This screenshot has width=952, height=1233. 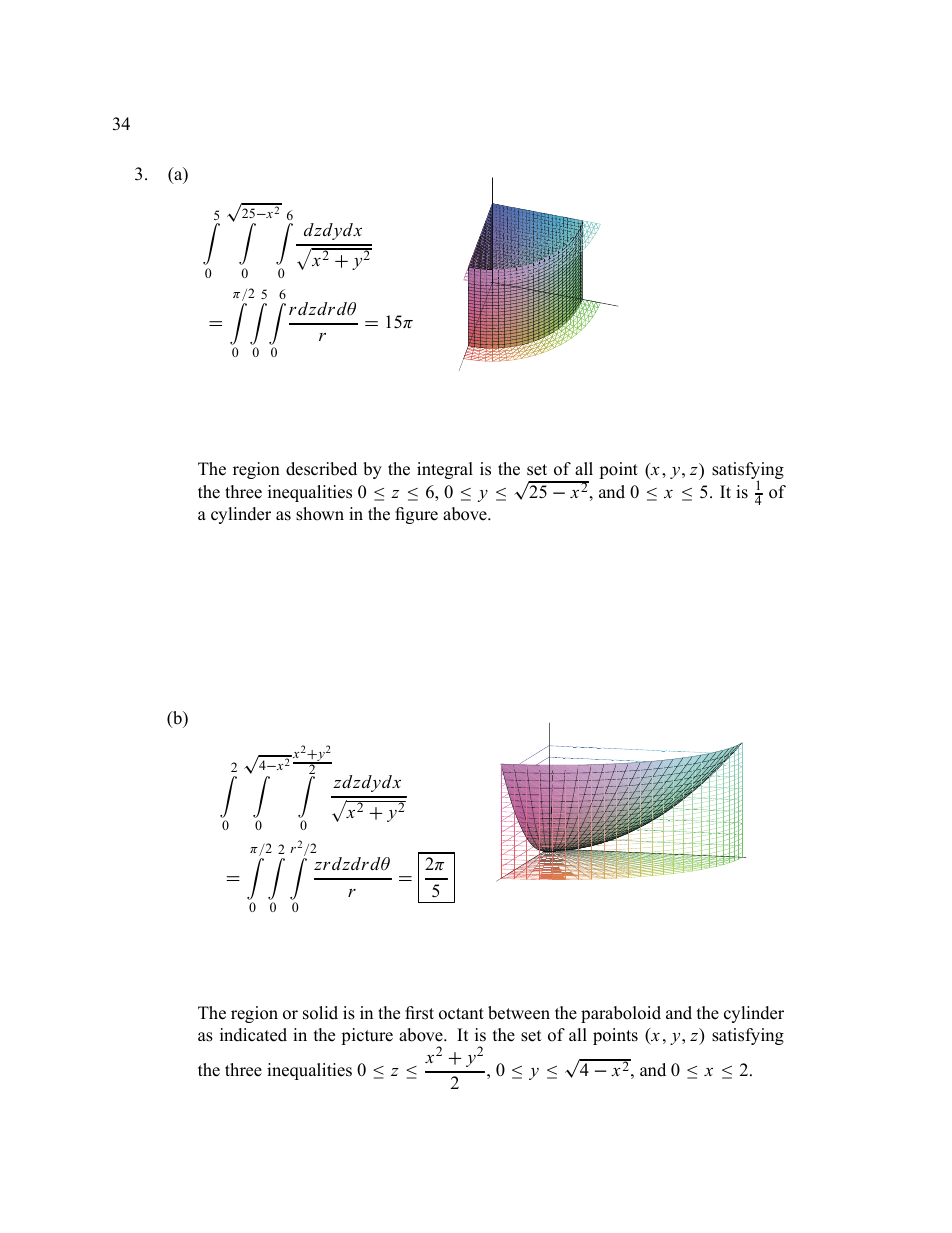 What do you see at coordinates (321, 469) in the screenshot?
I see `described` at bounding box center [321, 469].
